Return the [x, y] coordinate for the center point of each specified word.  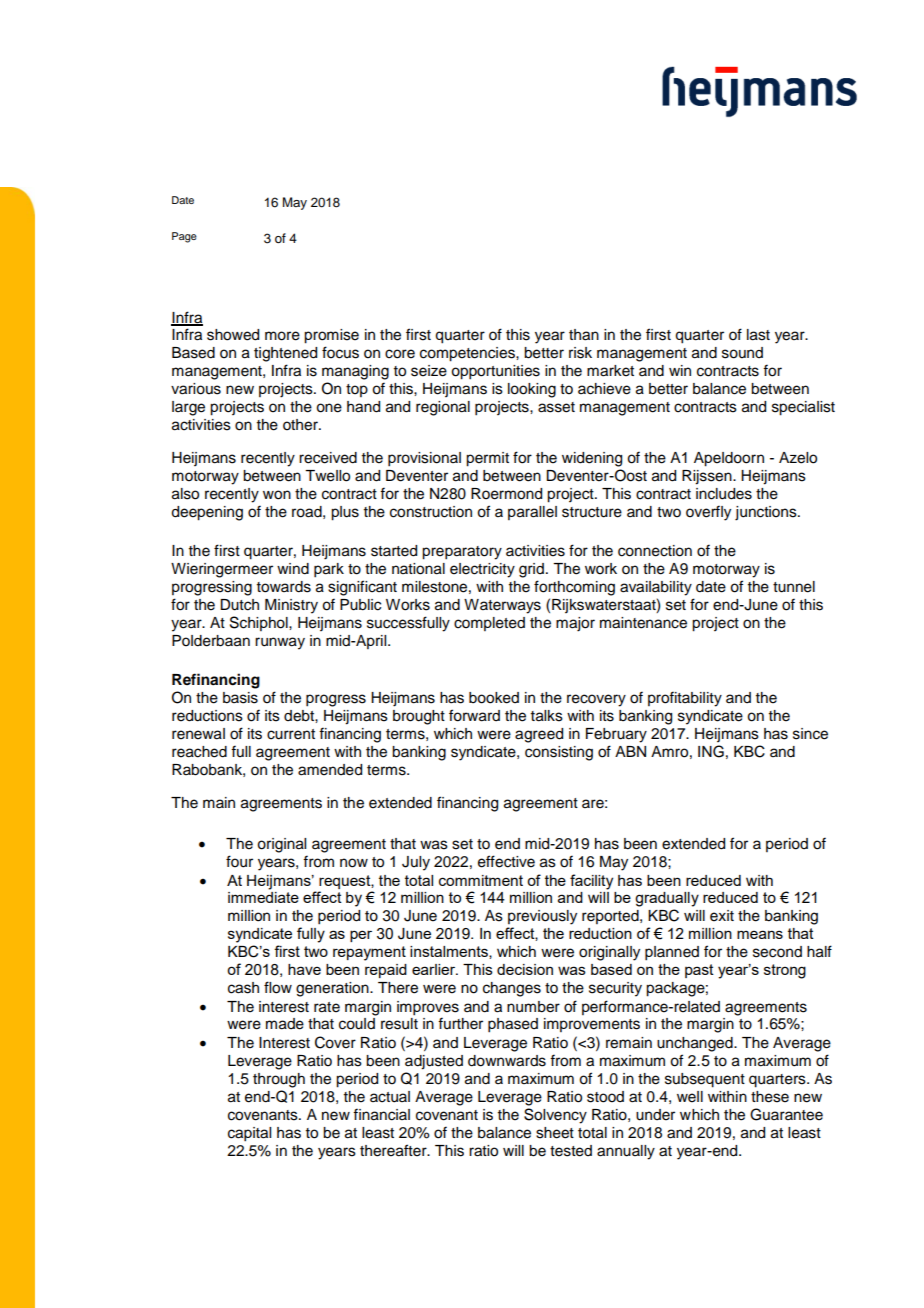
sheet [555, 1133]
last [758, 335]
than [584, 335]
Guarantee [786, 1114]
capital [249, 1134]
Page [184, 237]
